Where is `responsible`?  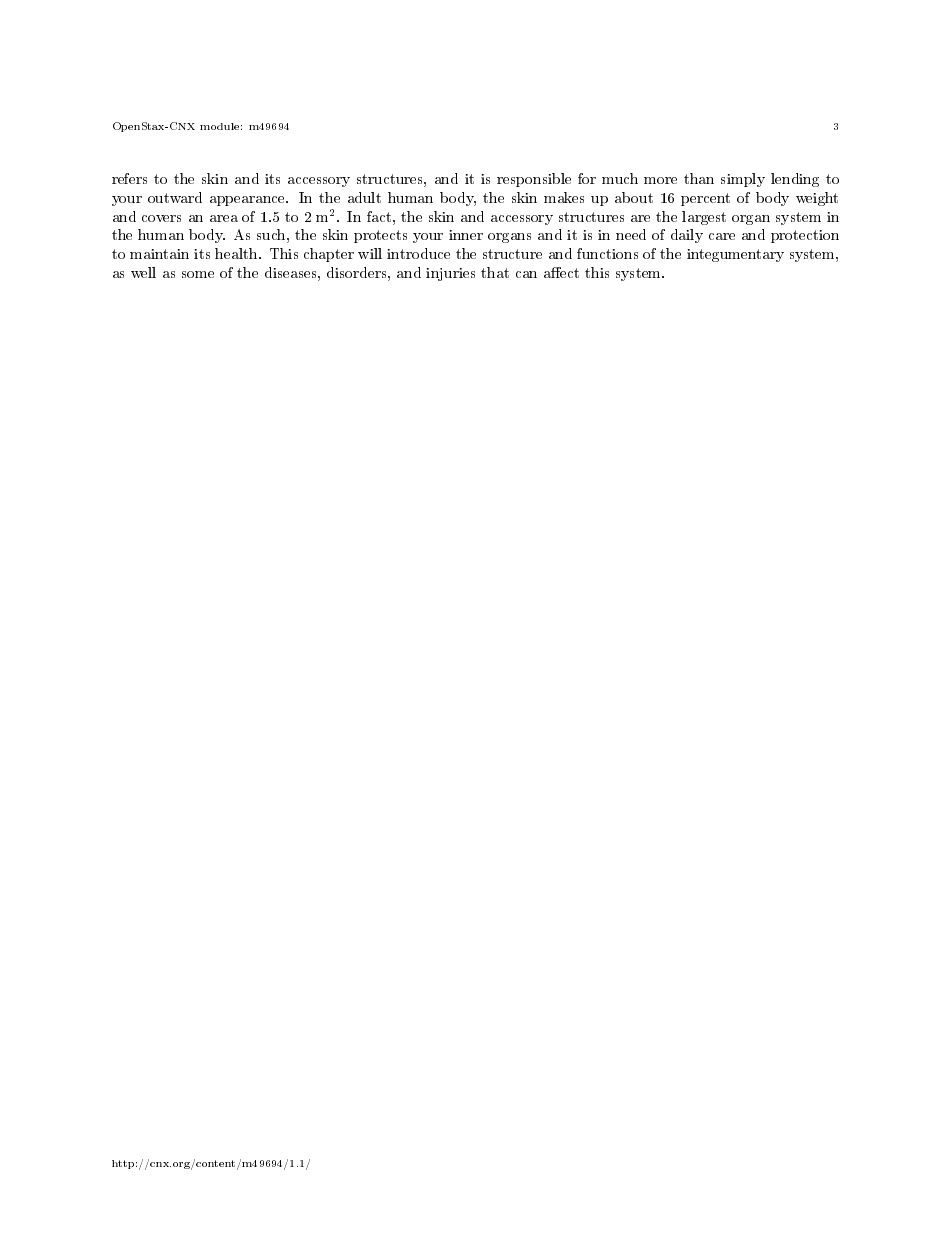
responsible is located at coordinates (534, 180).
